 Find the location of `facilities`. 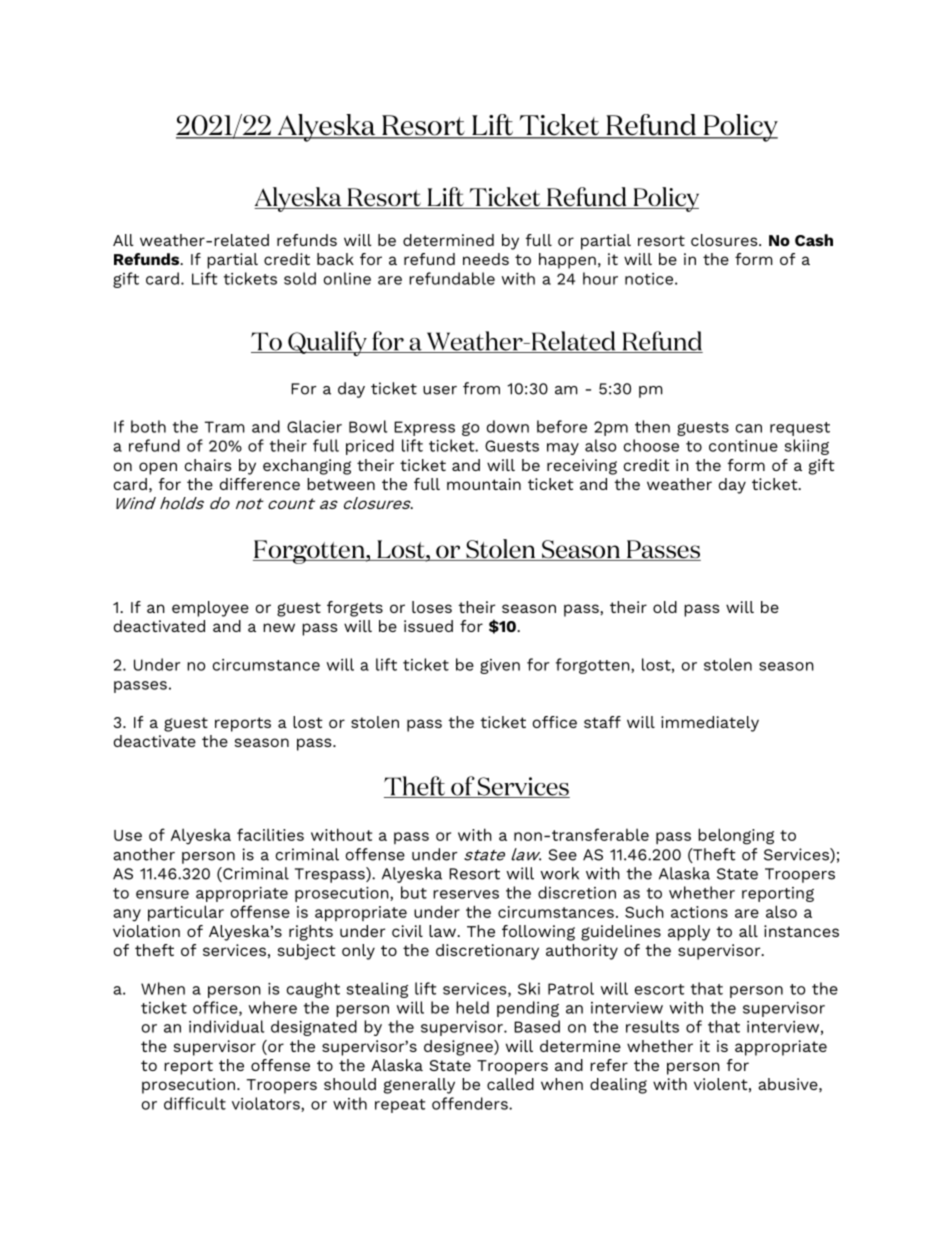

facilities is located at coordinates (270, 834).
